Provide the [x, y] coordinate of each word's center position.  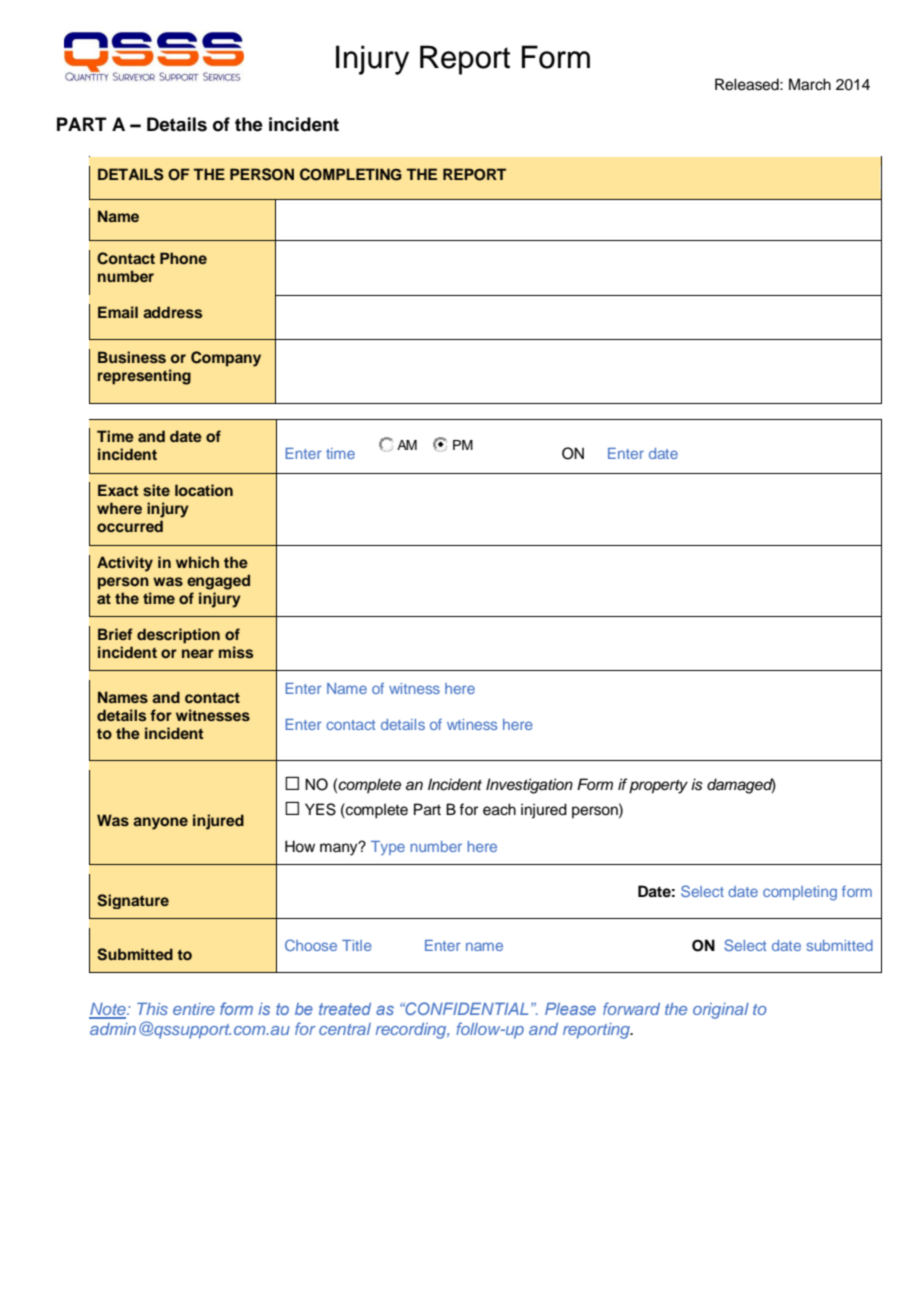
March [810, 84]
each [499, 809]
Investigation [529, 786]
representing [144, 377]
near [198, 653]
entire [194, 1009]
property [658, 787]
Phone [183, 258]
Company [226, 359]
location [204, 490]
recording [412, 1031]
